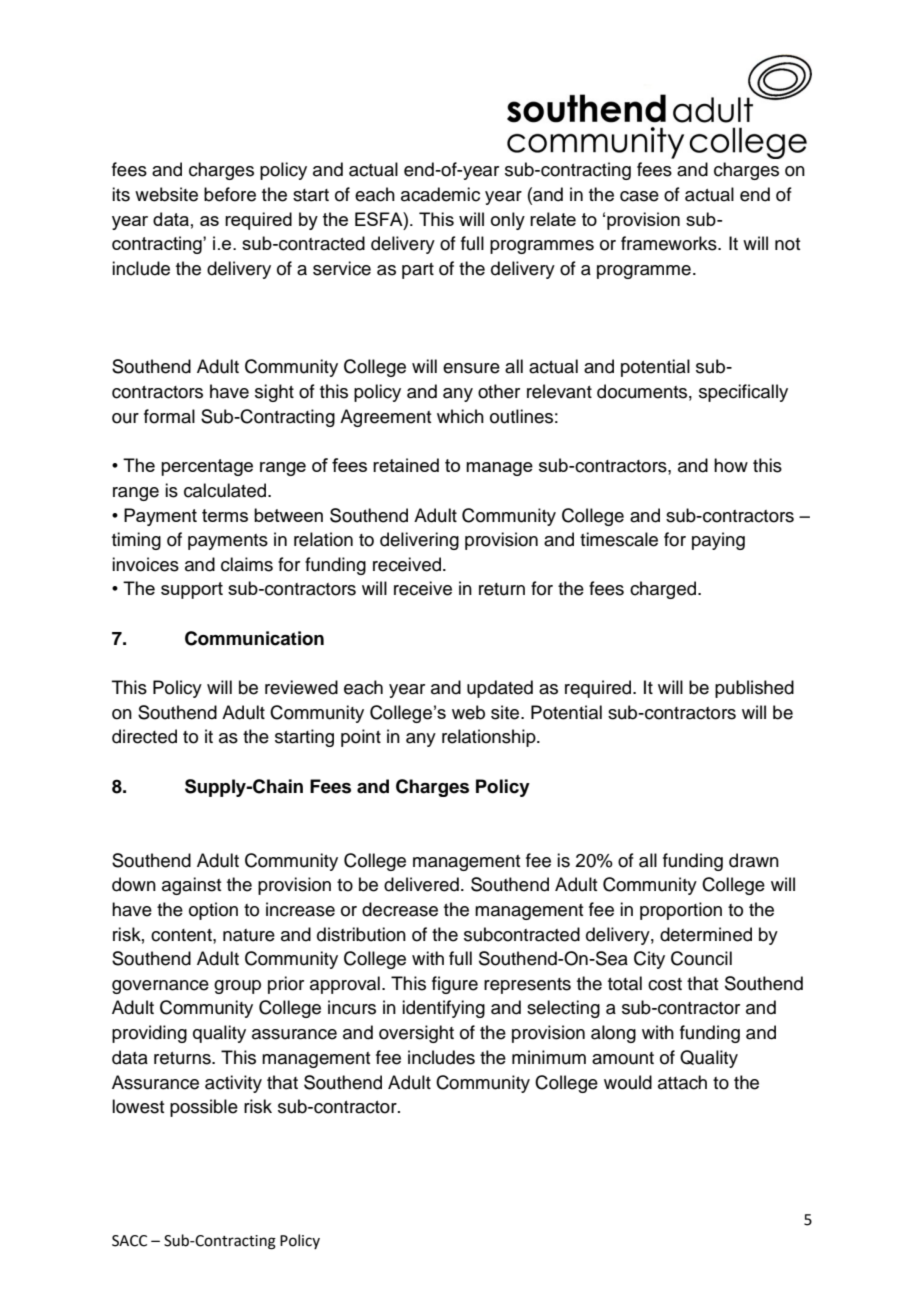  I want to click on before, so click(230, 194).
